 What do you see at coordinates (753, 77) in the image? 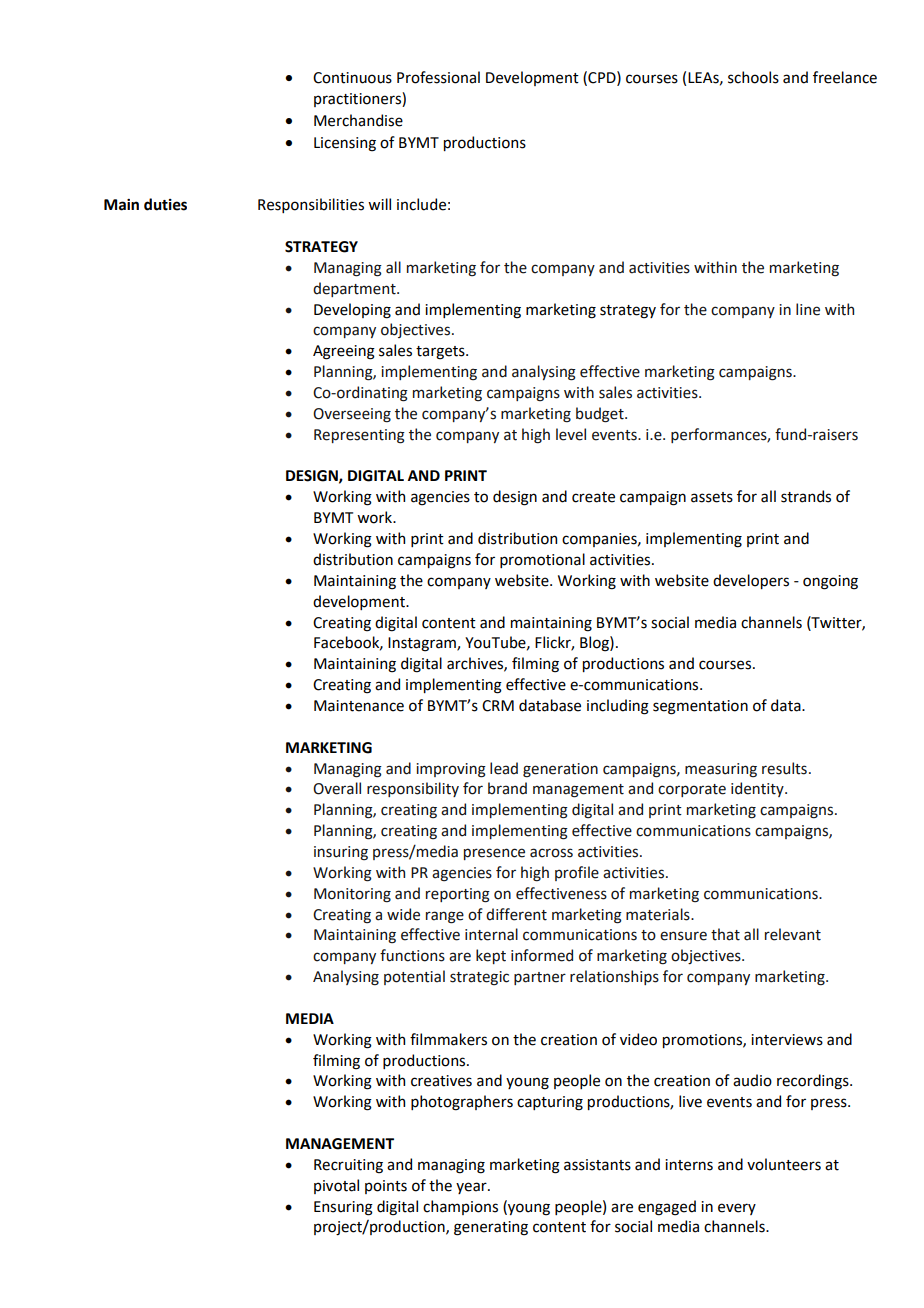
I see `schools` at bounding box center [753, 77].
